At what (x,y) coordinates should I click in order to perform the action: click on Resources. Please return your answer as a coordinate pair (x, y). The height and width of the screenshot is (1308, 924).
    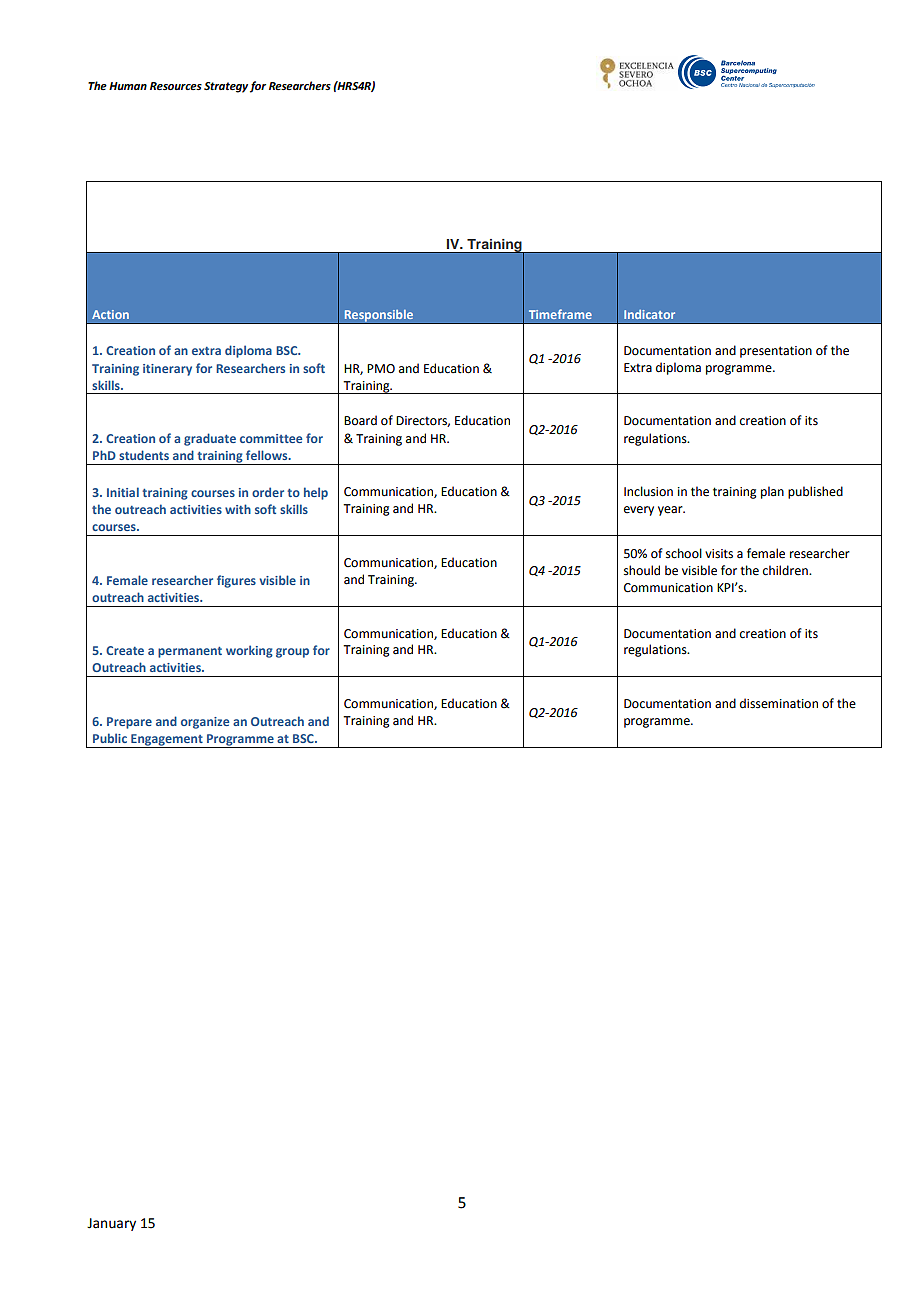
    Looking at the image, I should click on (176, 86).
